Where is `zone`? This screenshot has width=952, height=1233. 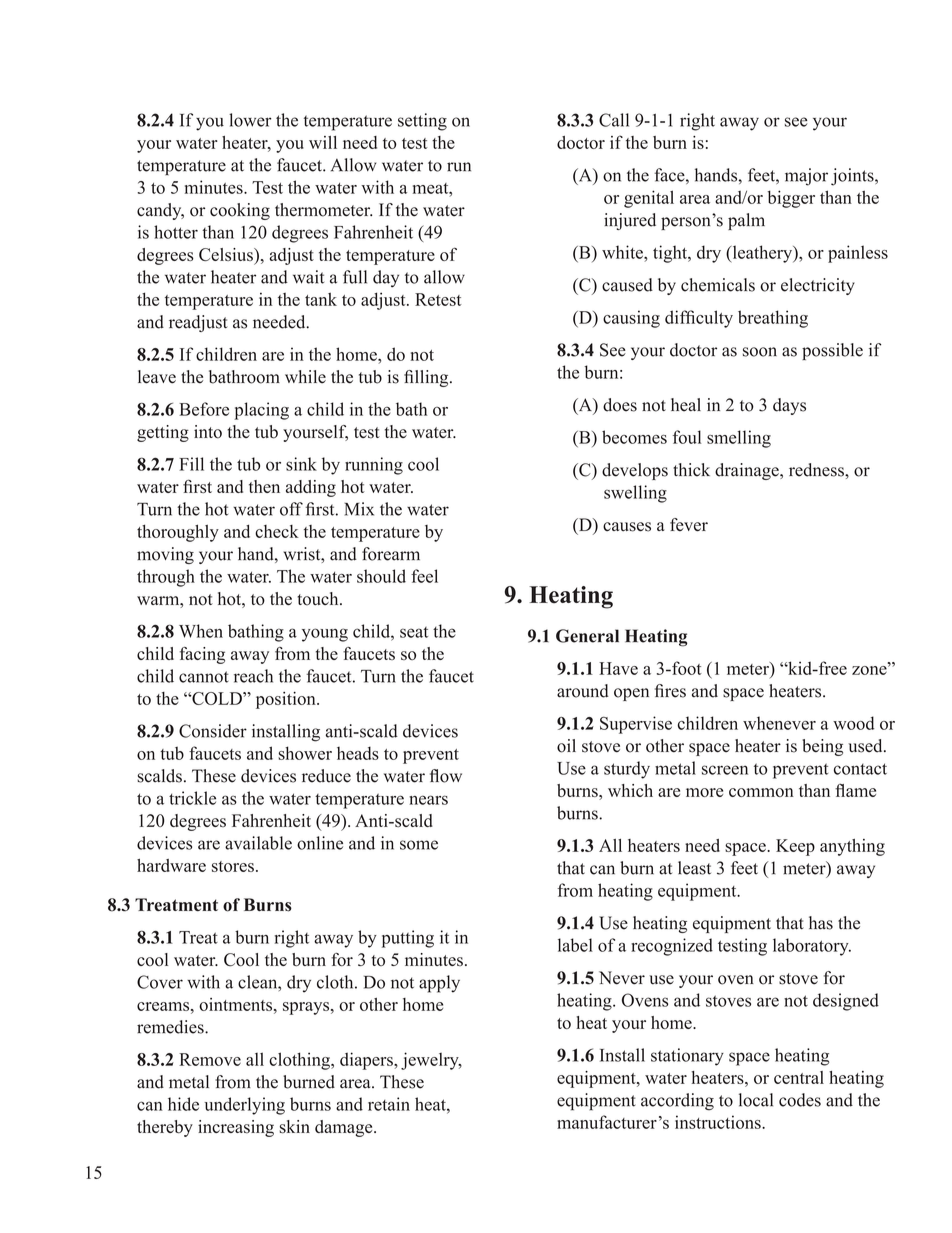 zone is located at coordinates (870, 670).
